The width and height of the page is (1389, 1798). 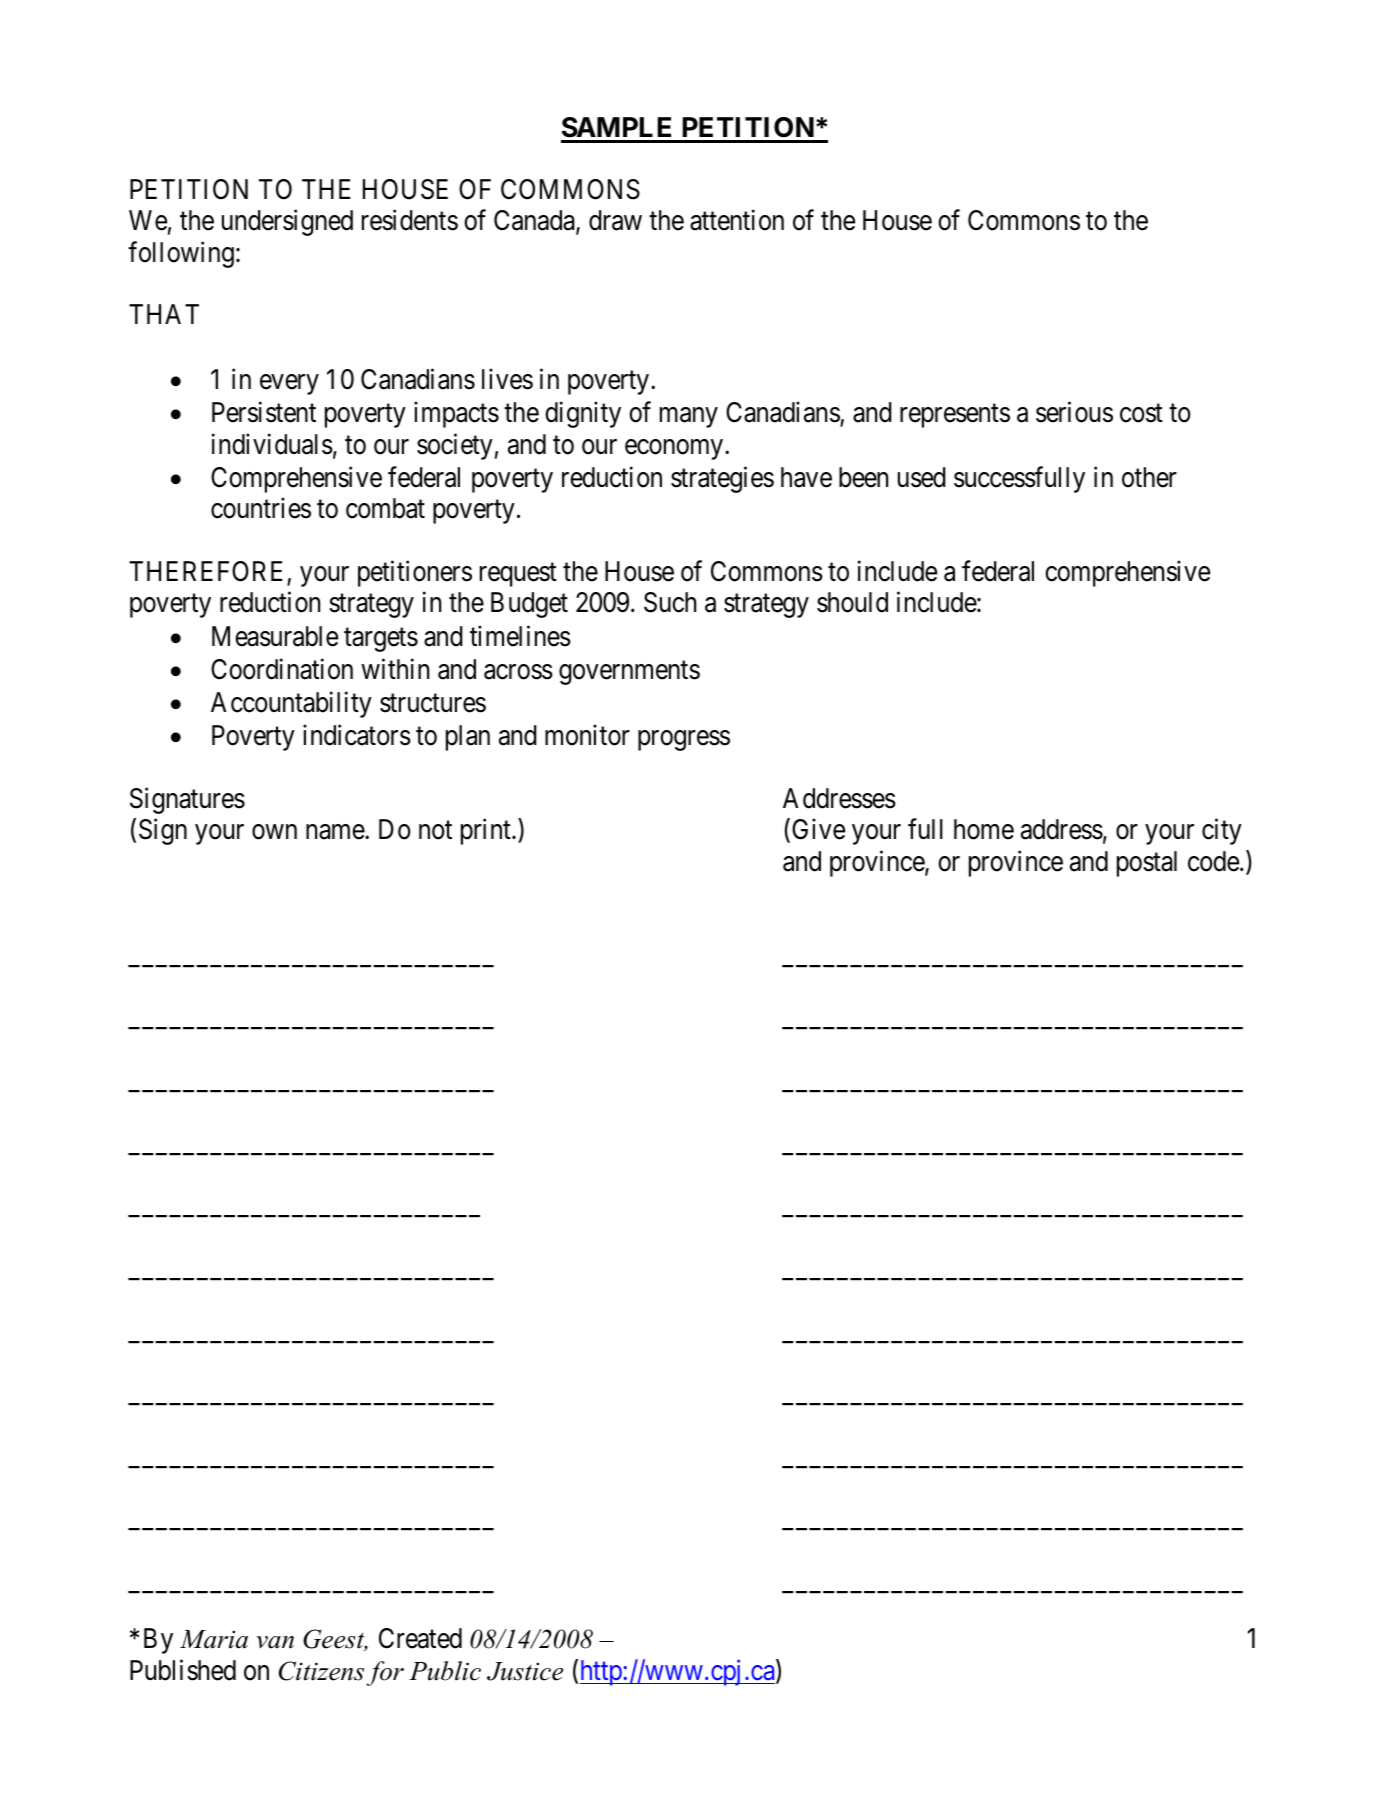 I want to click on van, so click(x=275, y=1642).
